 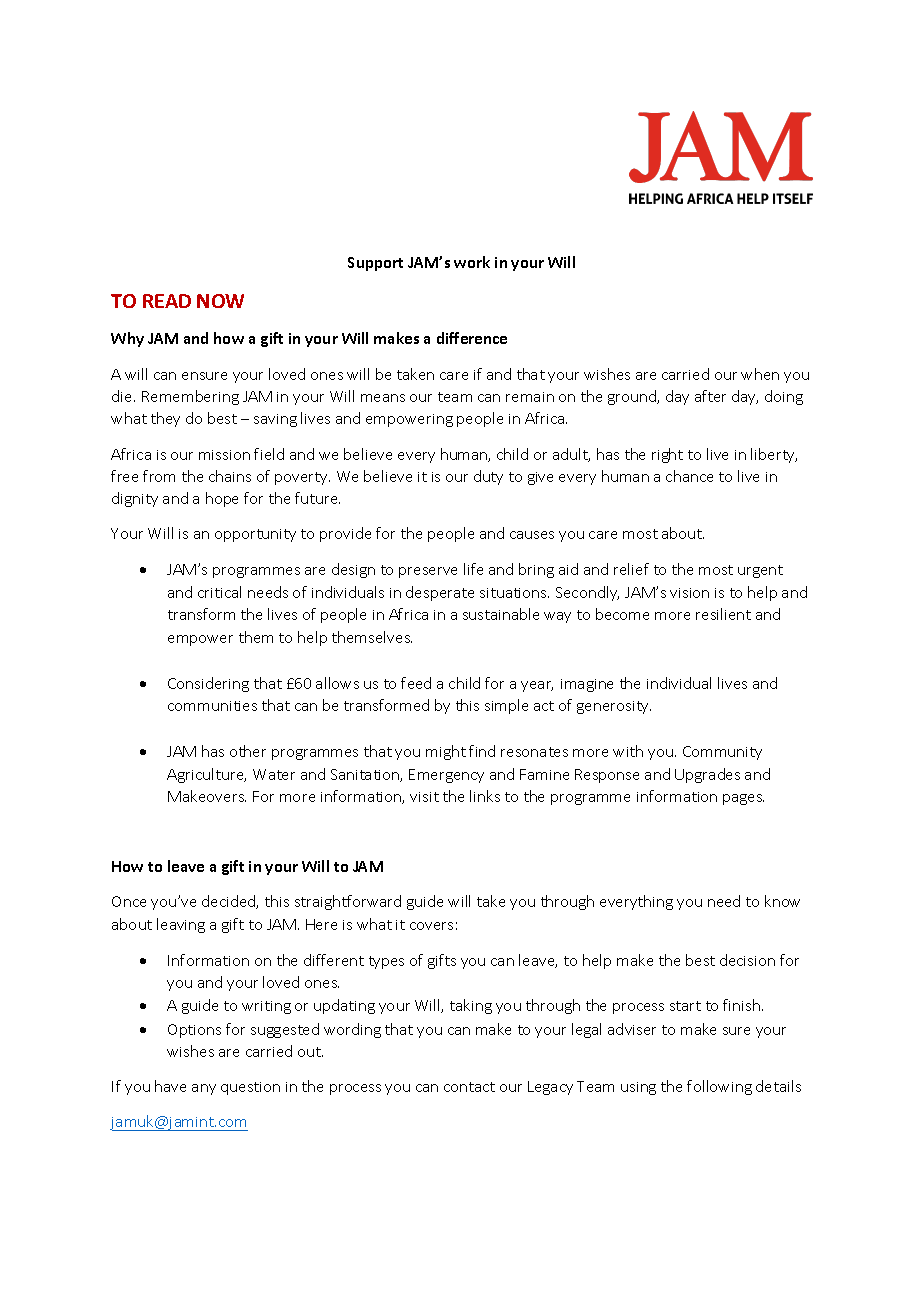 What do you see at coordinates (204, 1089) in the image?
I see `any` at bounding box center [204, 1089].
